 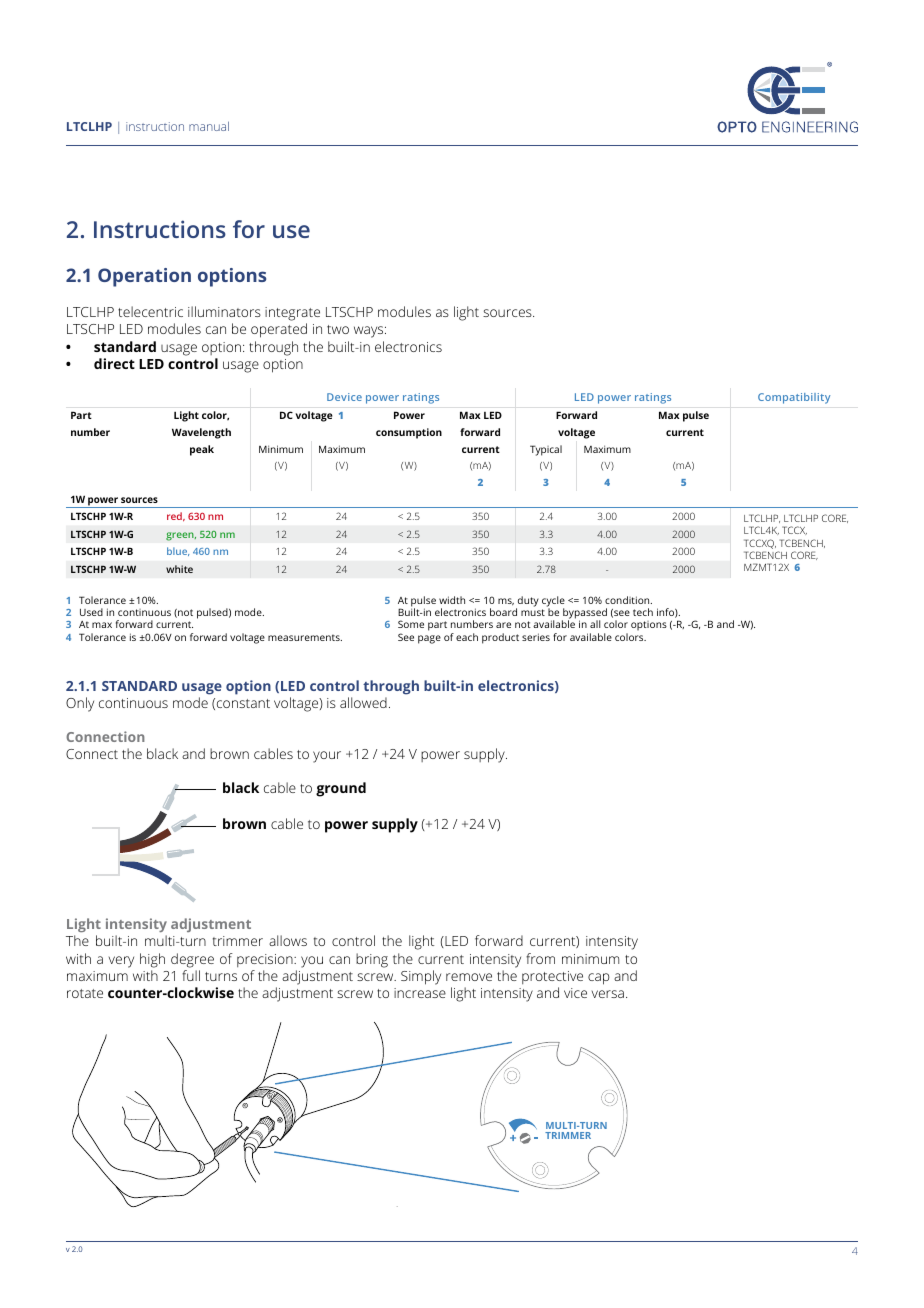 I want to click on ways, so click(x=370, y=332).
